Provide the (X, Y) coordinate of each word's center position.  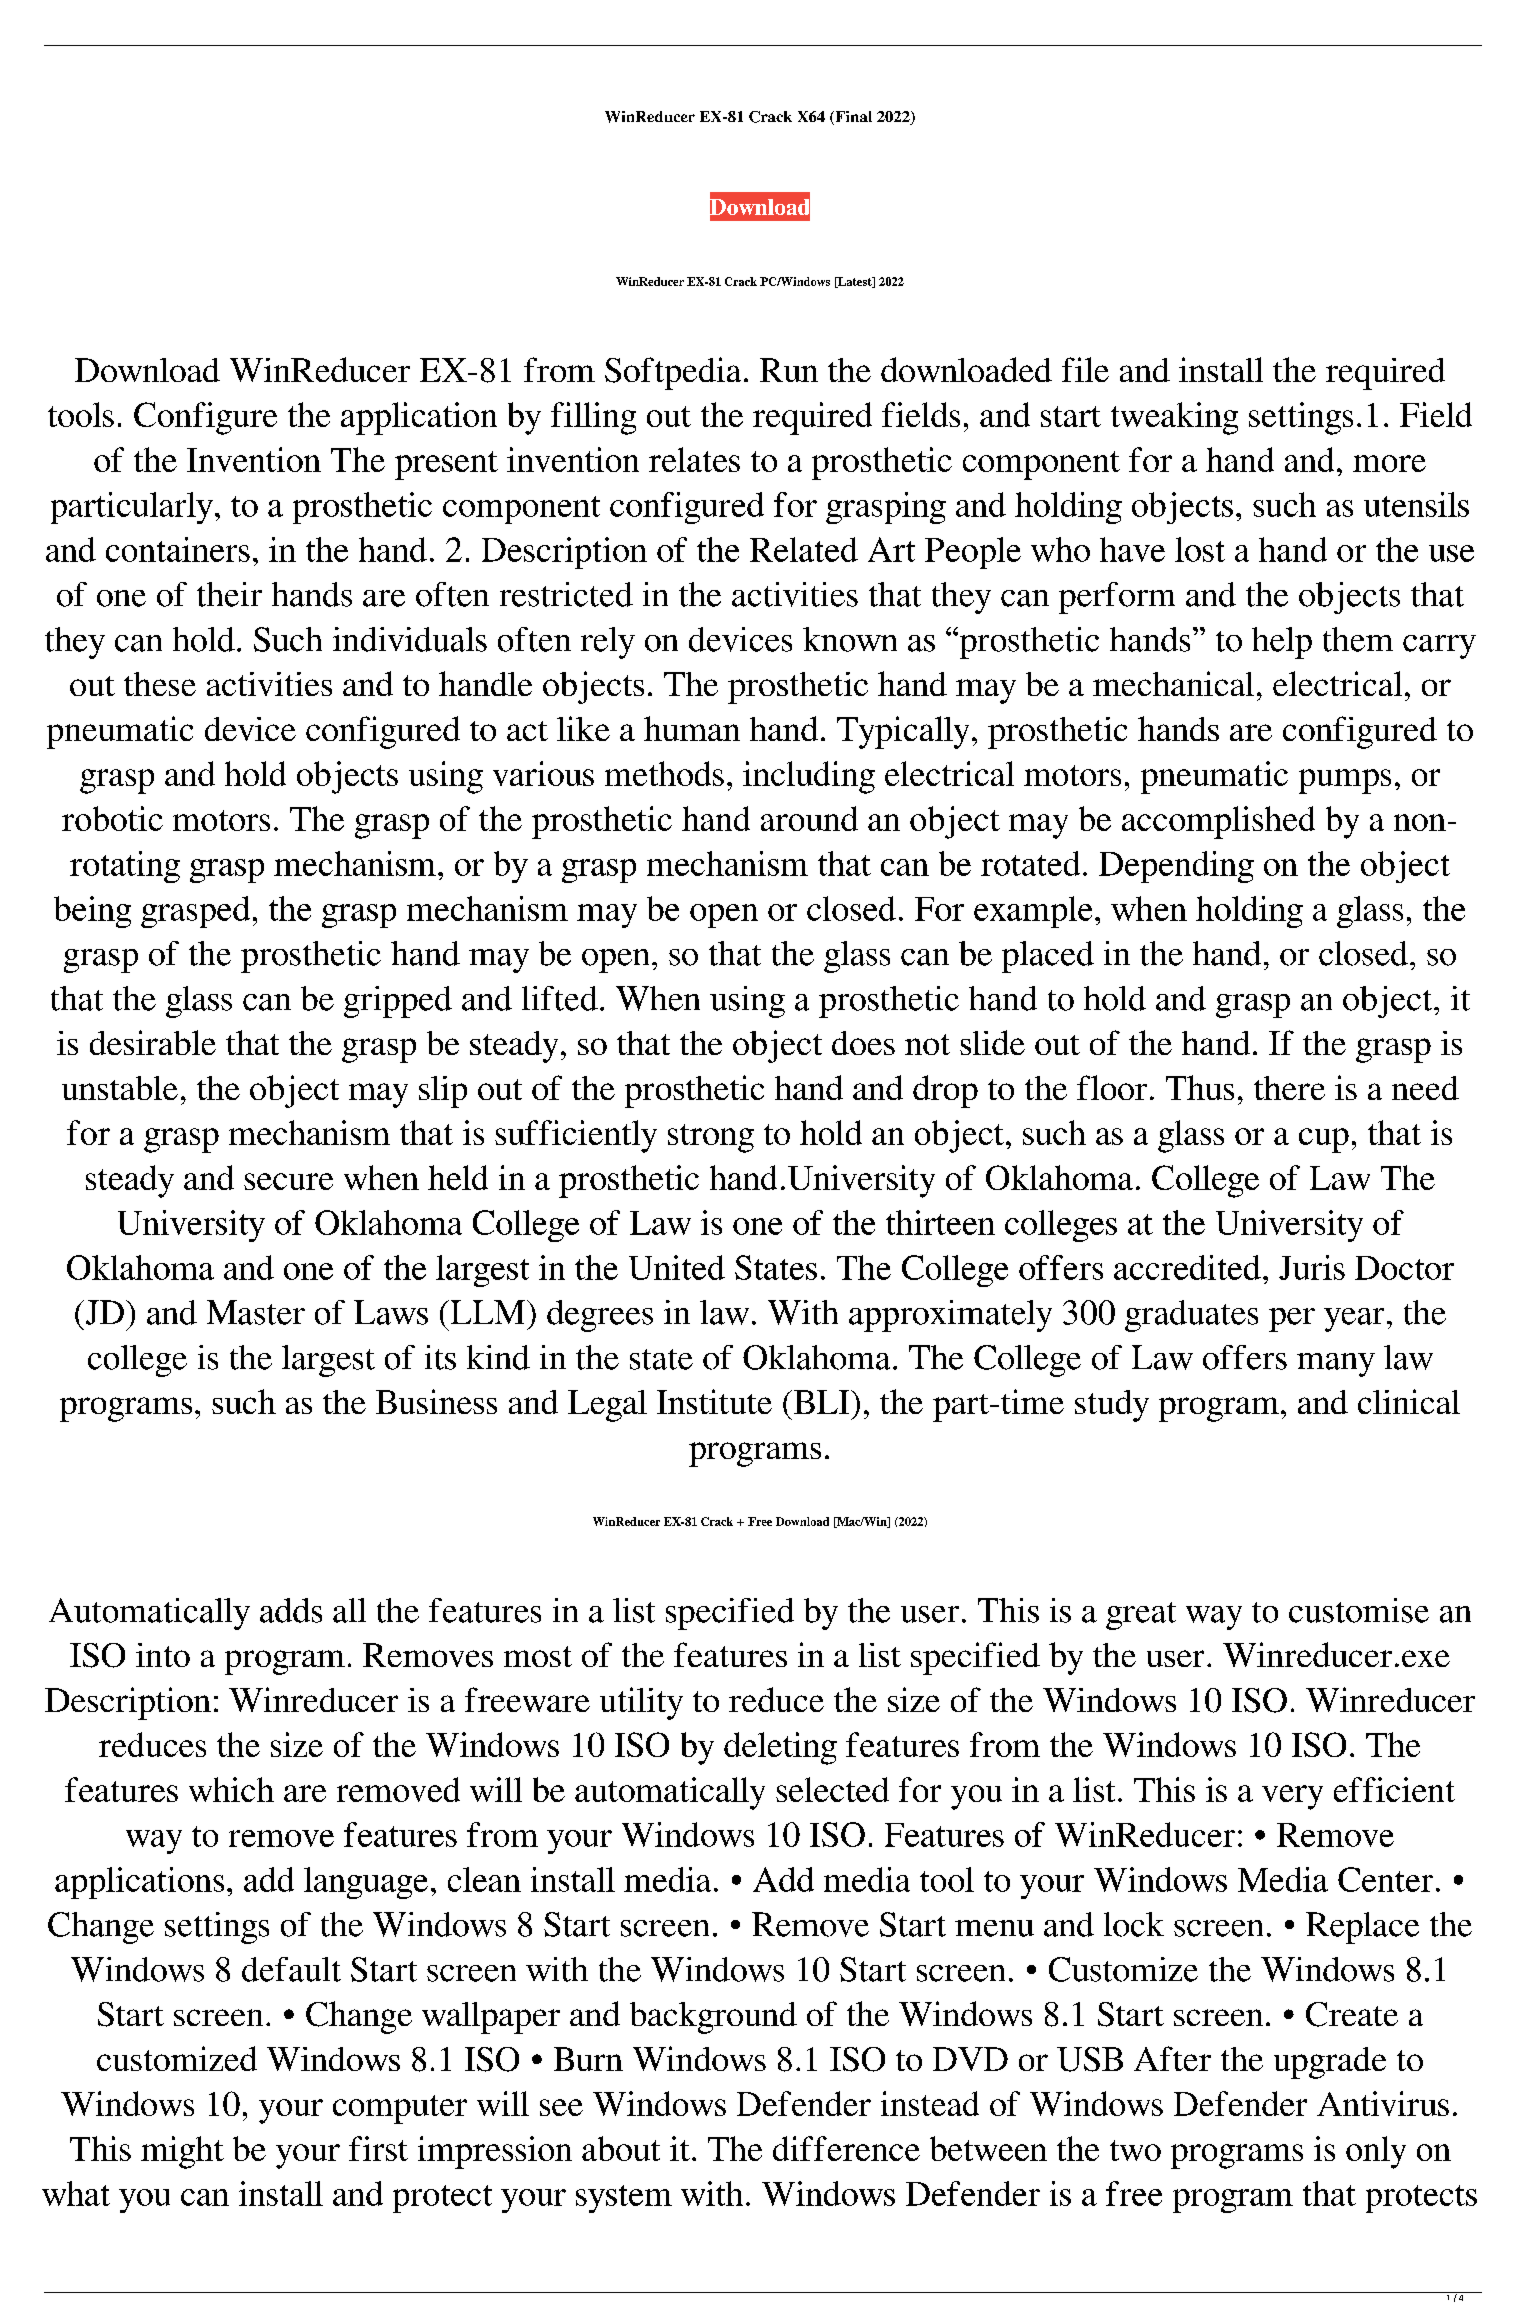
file (1085, 369)
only (1376, 2152)
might (182, 2152)
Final (852, 118)
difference (846, 2148)
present (446, 465)
